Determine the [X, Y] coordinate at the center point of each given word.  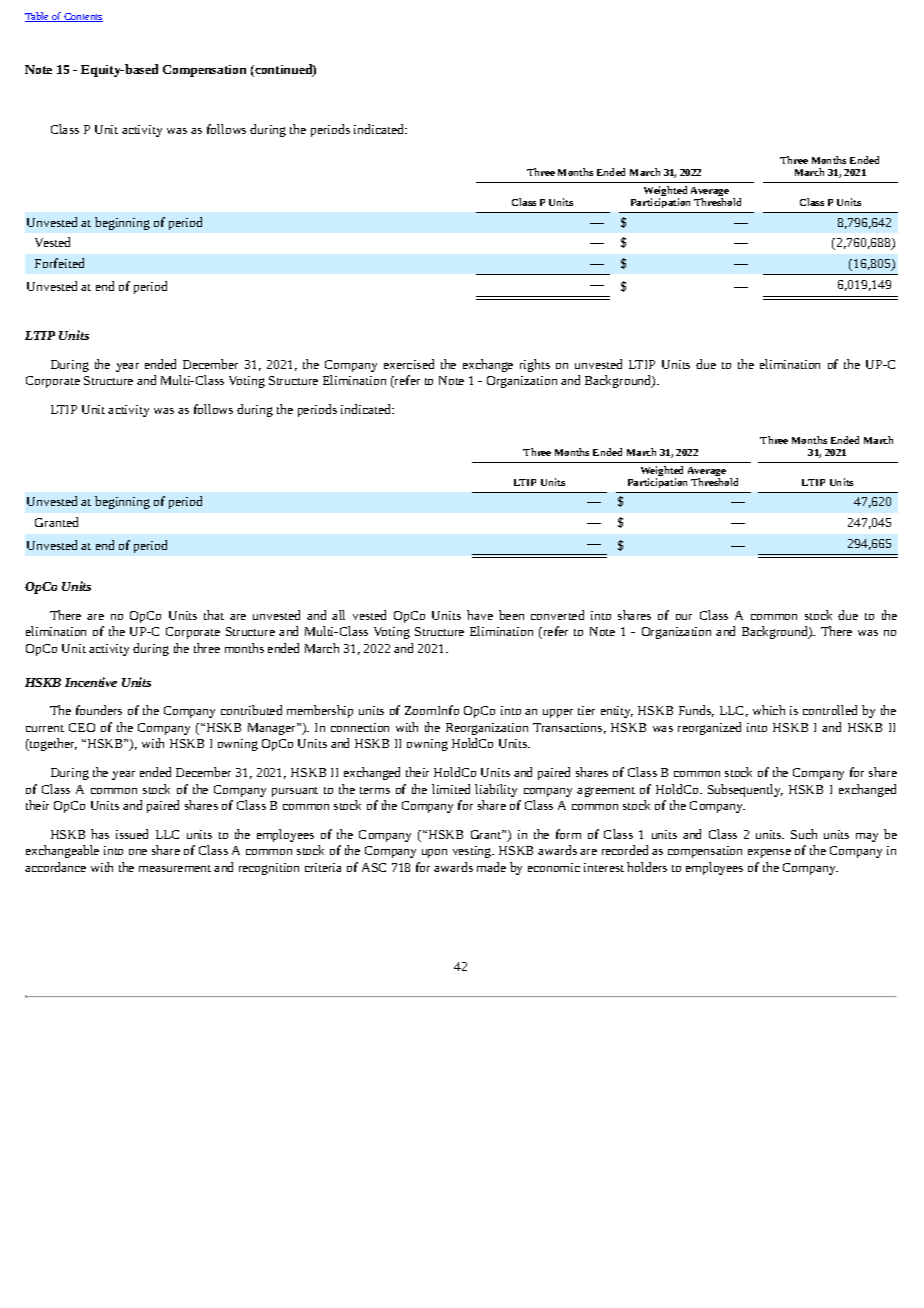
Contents [82, 17]
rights [535, 365]
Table [38, 17]
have [480, 615]
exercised [409, 364]
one [138, 852]
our [684, 617]
